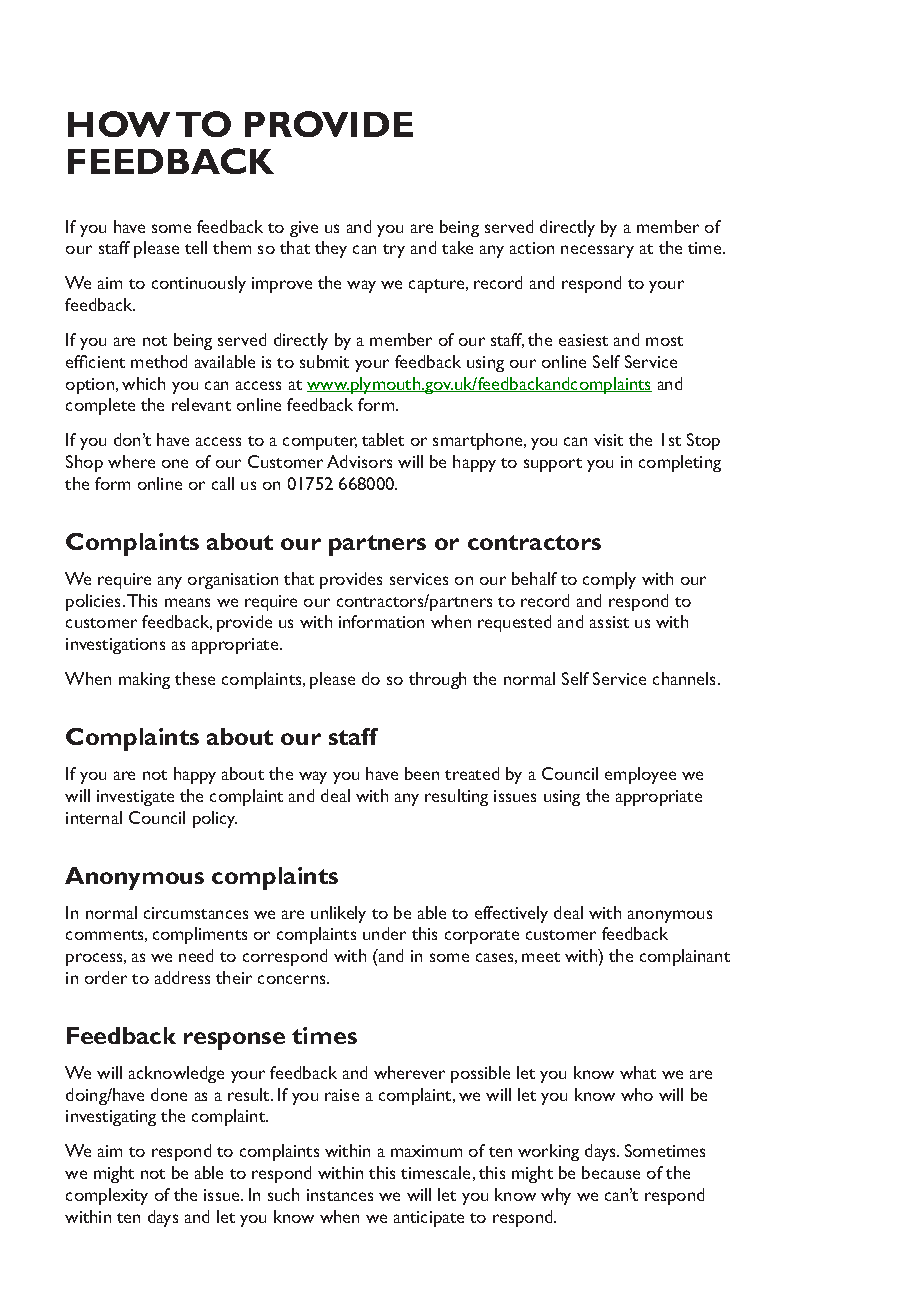 The image size is (924, 1308). What do you see at coordinates (429, 1219) in the screenshot?
I see `anticipate` at bounding box center [429, 1219].
